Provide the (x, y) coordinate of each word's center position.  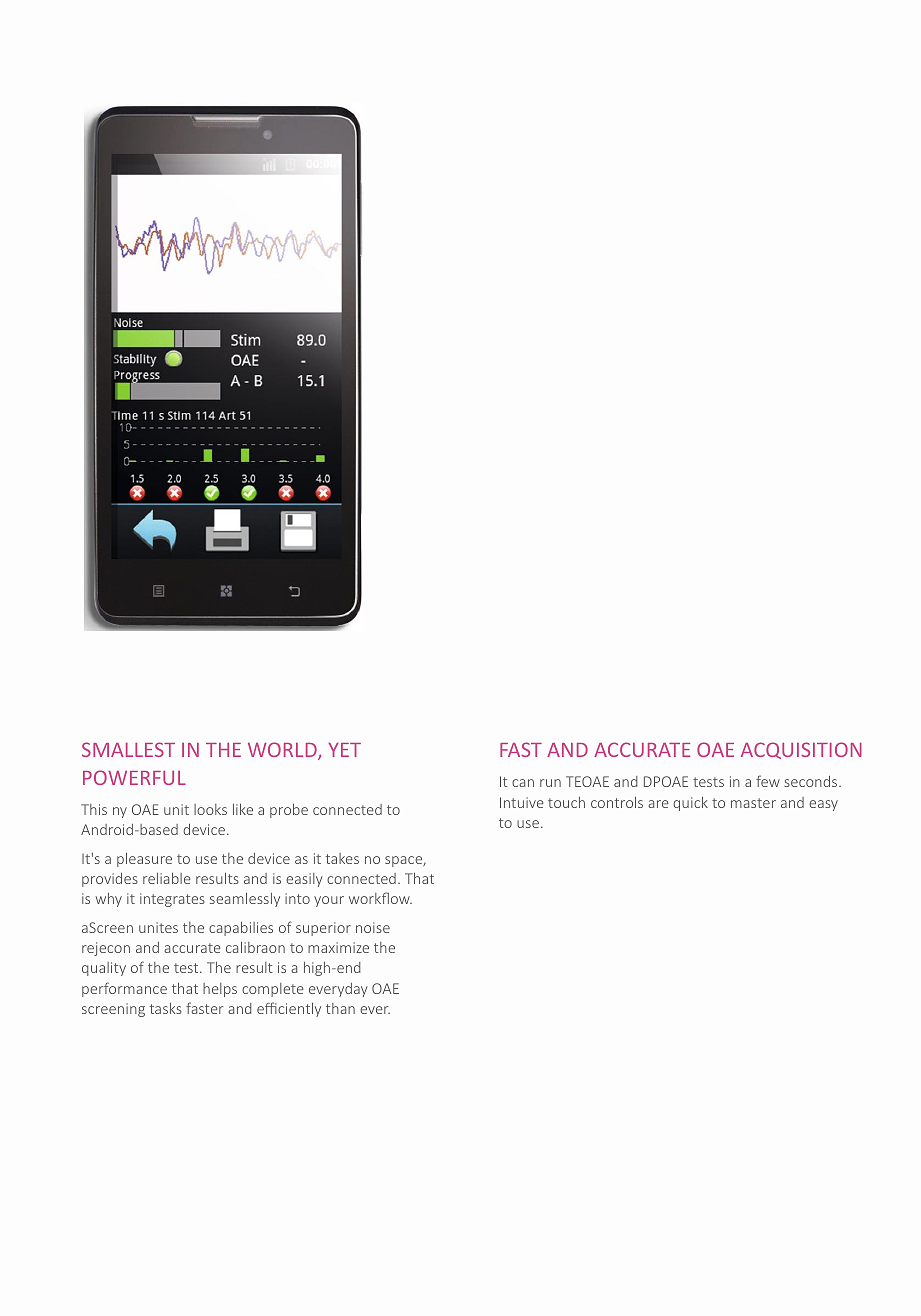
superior (323, 929)
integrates (172, 900)
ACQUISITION (801, 750)
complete (273, 990)
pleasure (144, 859)
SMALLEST (128, 749)
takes (342, 858)
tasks (166, 1008)
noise (373, 927)
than (340, 1008)
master (753, 803)
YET (345, 750)
